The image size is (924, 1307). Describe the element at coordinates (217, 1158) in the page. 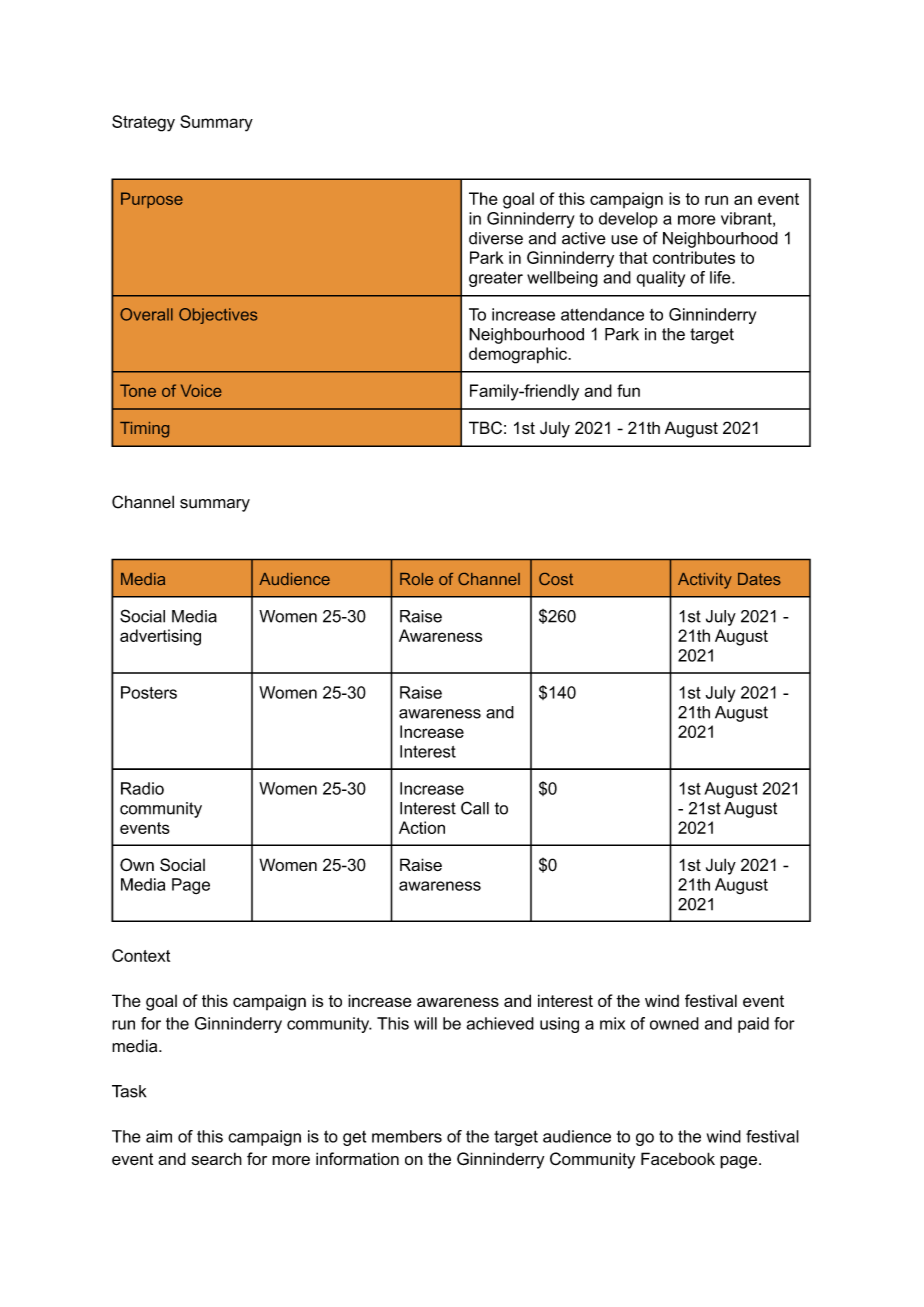

I see `search` at that location.
